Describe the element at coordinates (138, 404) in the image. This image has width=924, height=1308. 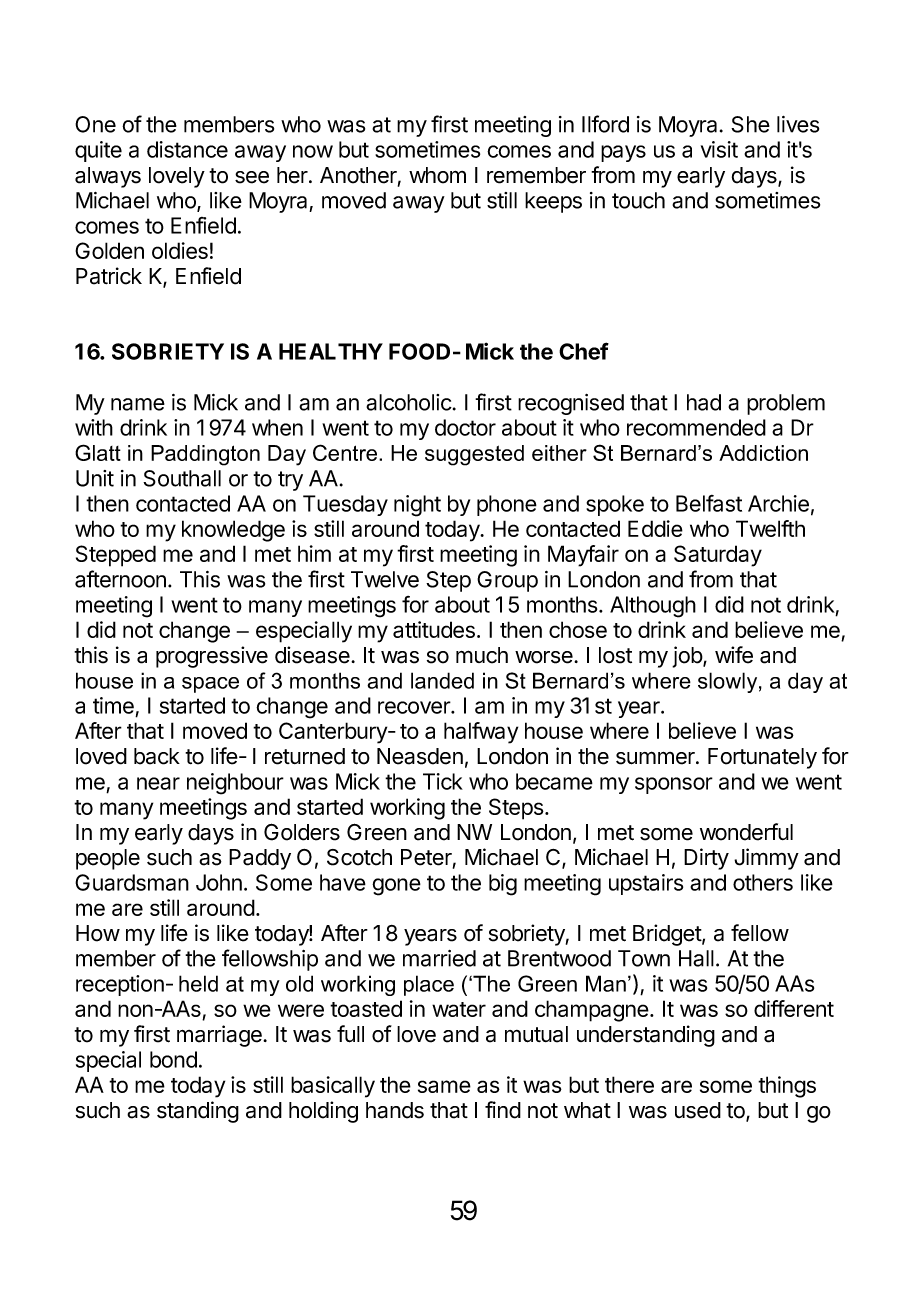
I see `name` at that location.
